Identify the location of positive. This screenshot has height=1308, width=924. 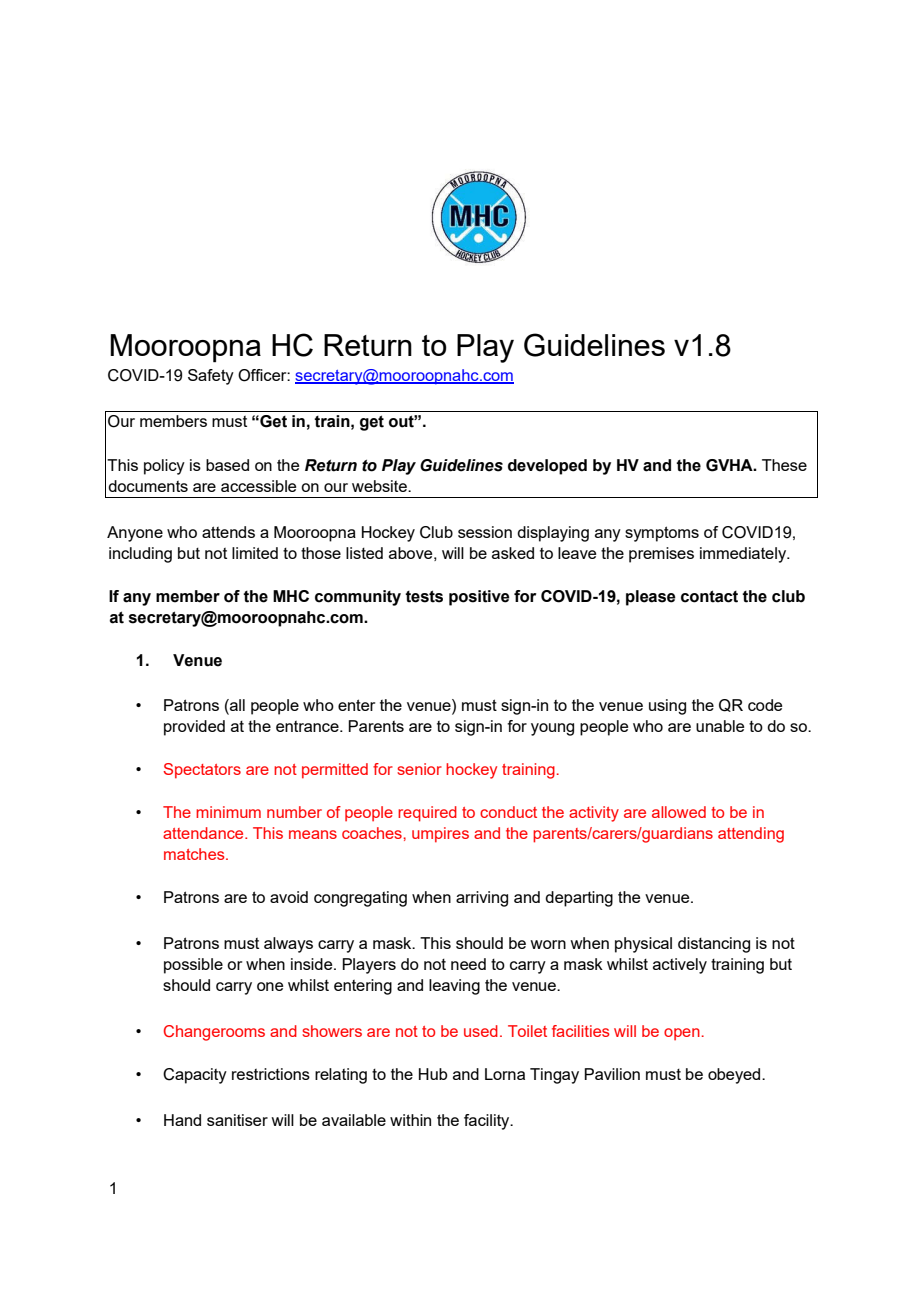
(479, 598).
